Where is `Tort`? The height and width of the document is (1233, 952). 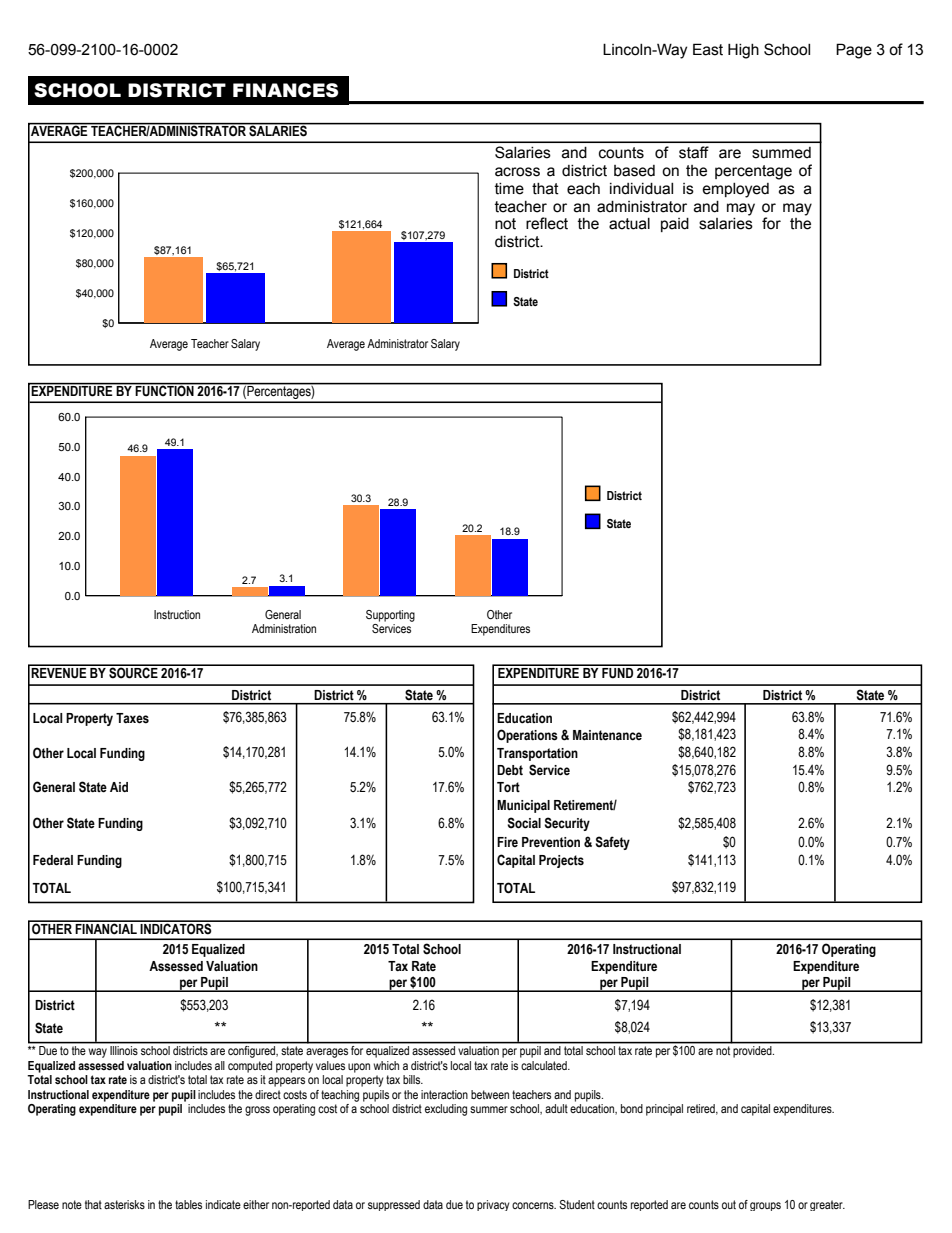
Tort is located at coordinates (508, 787).
